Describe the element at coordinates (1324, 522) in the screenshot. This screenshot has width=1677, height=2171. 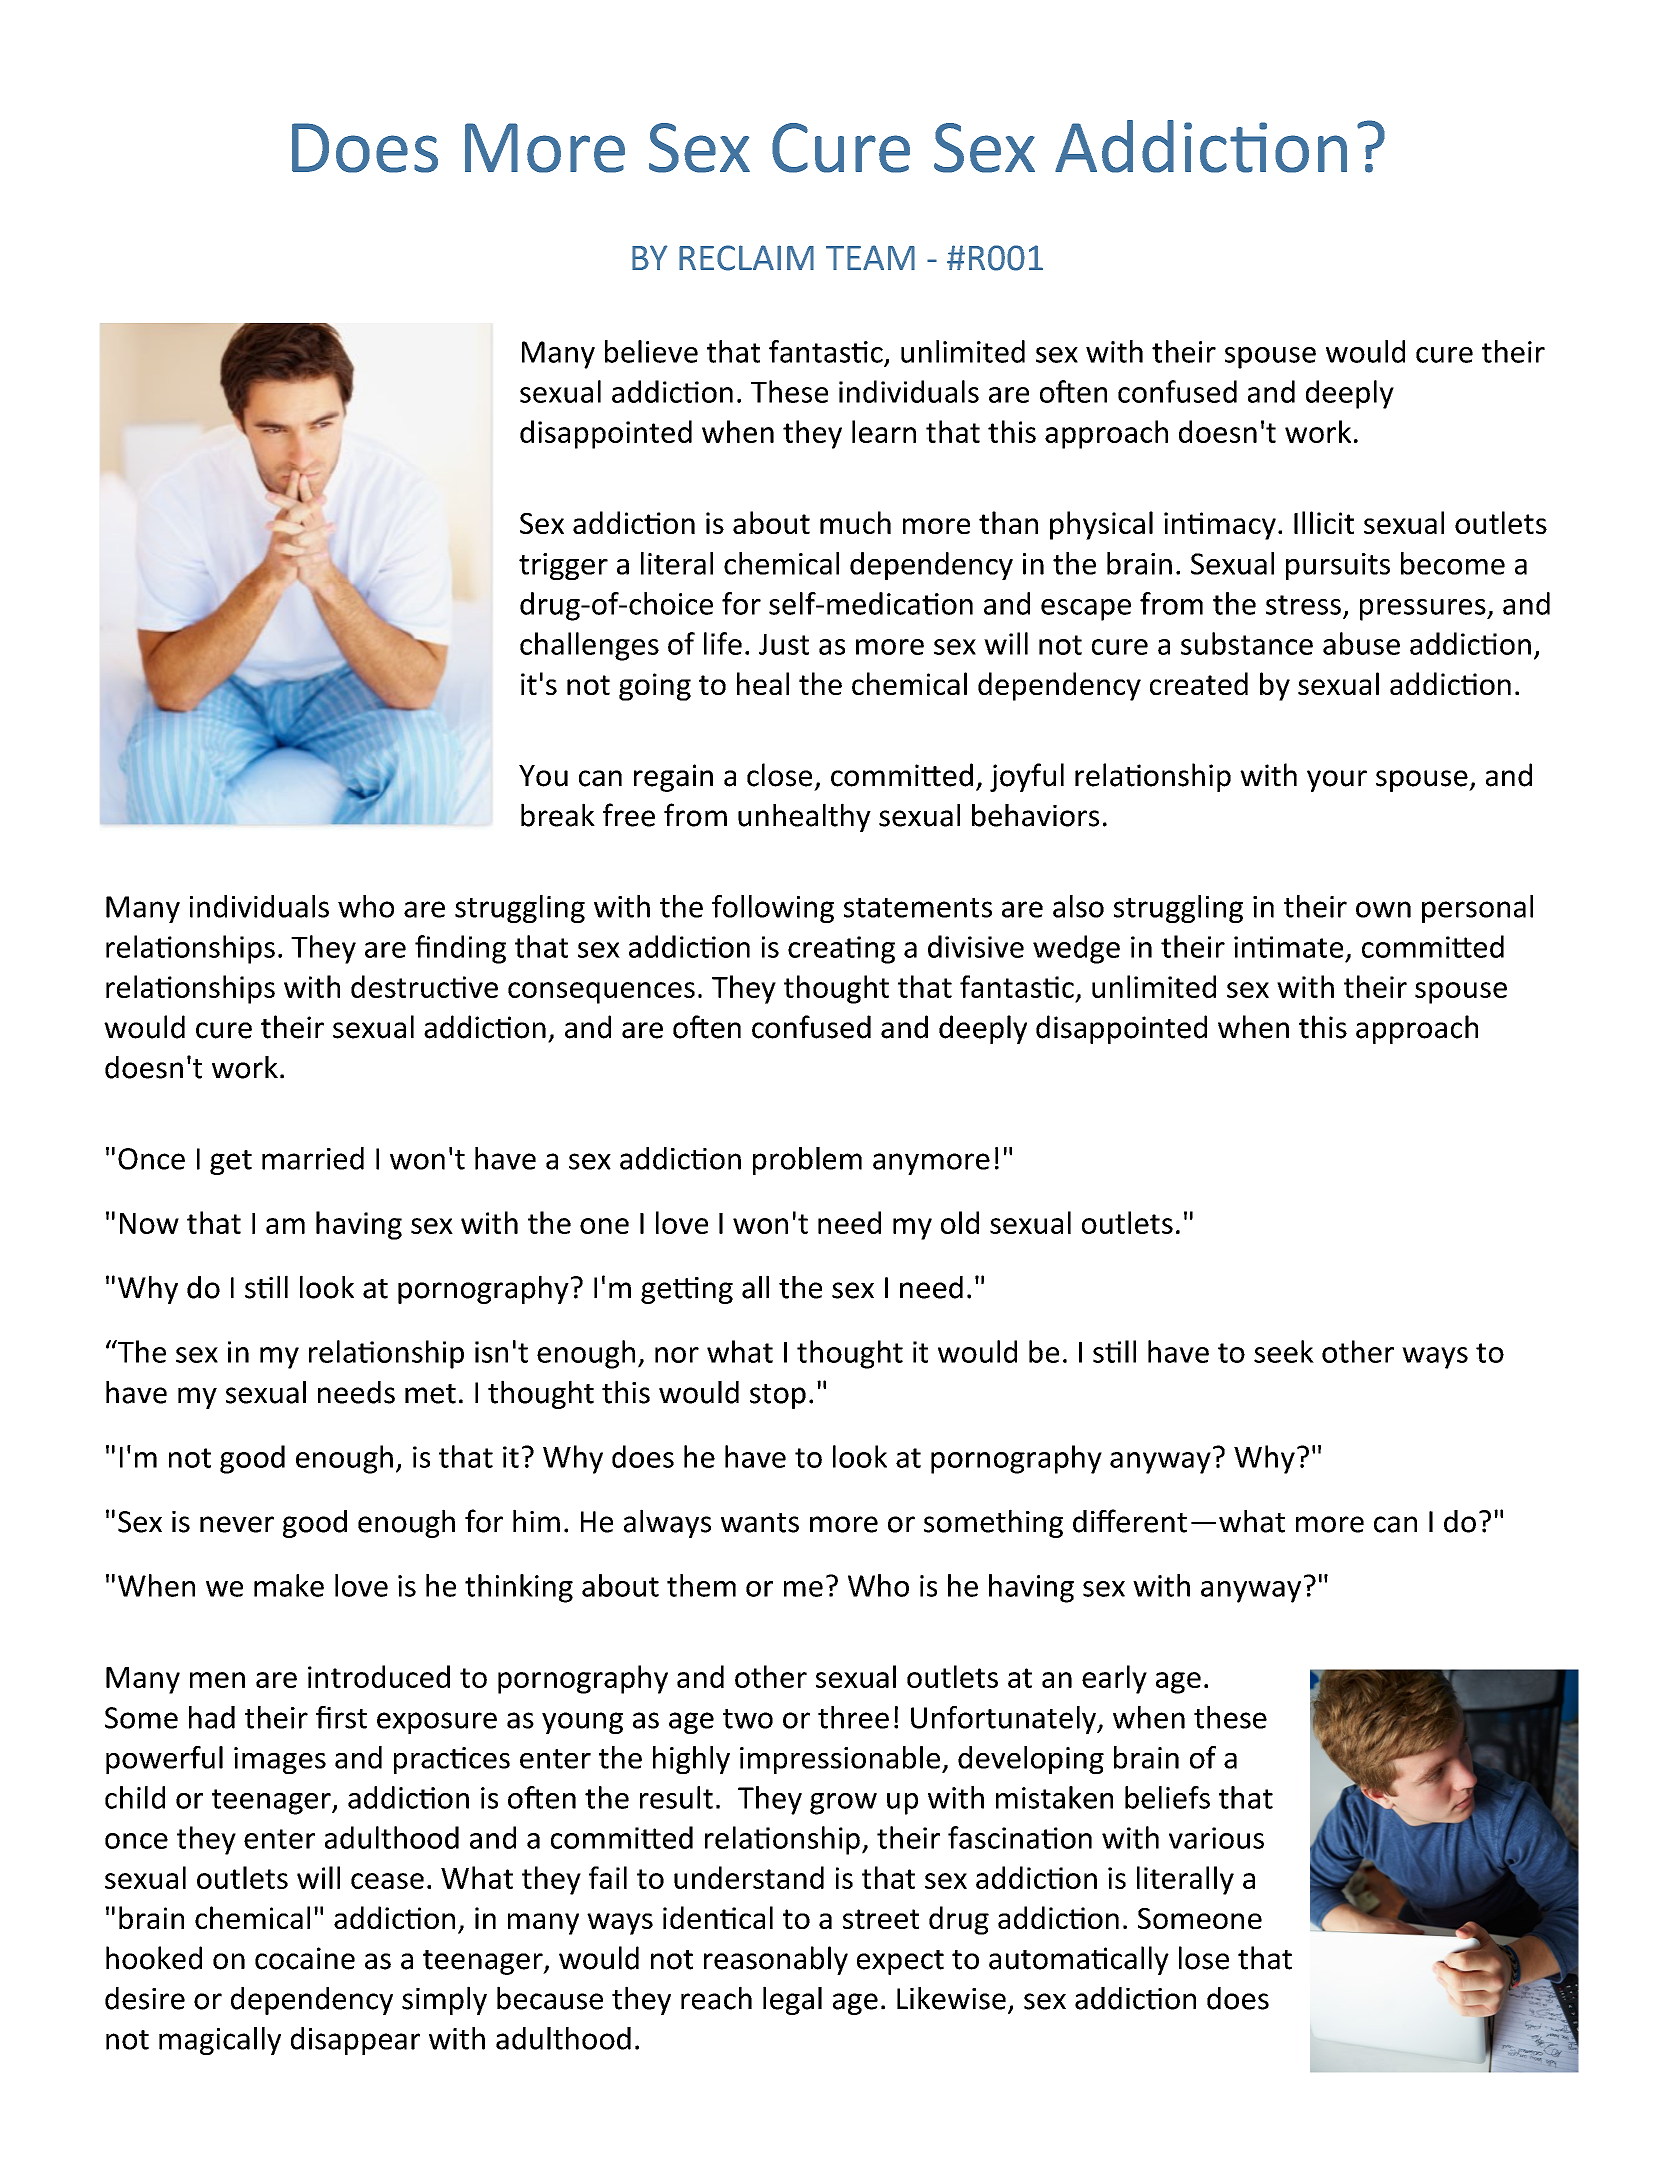
I see `Illicit` at that location.
